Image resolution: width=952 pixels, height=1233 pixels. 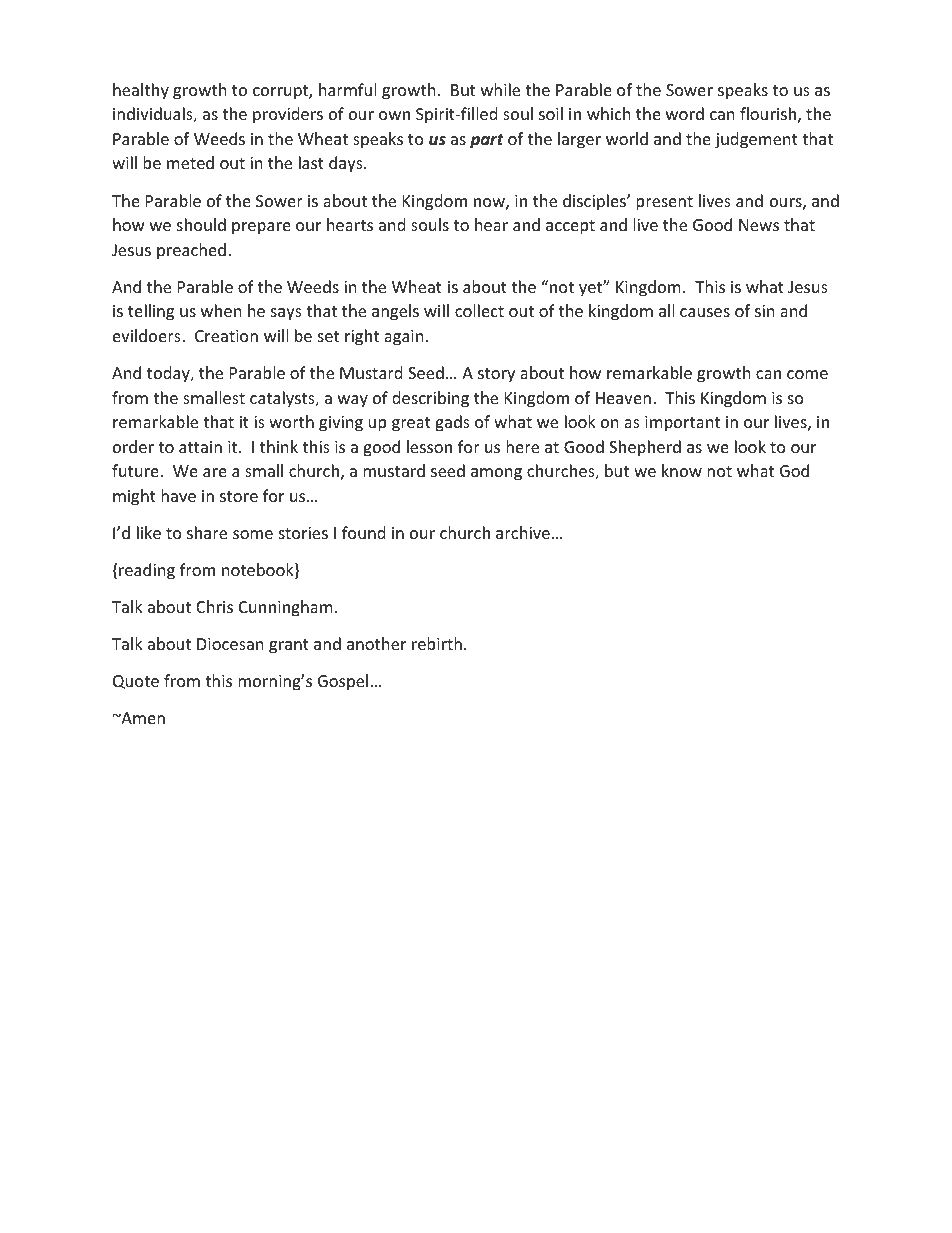 I want to click on while, so click(x=500, y=89).
